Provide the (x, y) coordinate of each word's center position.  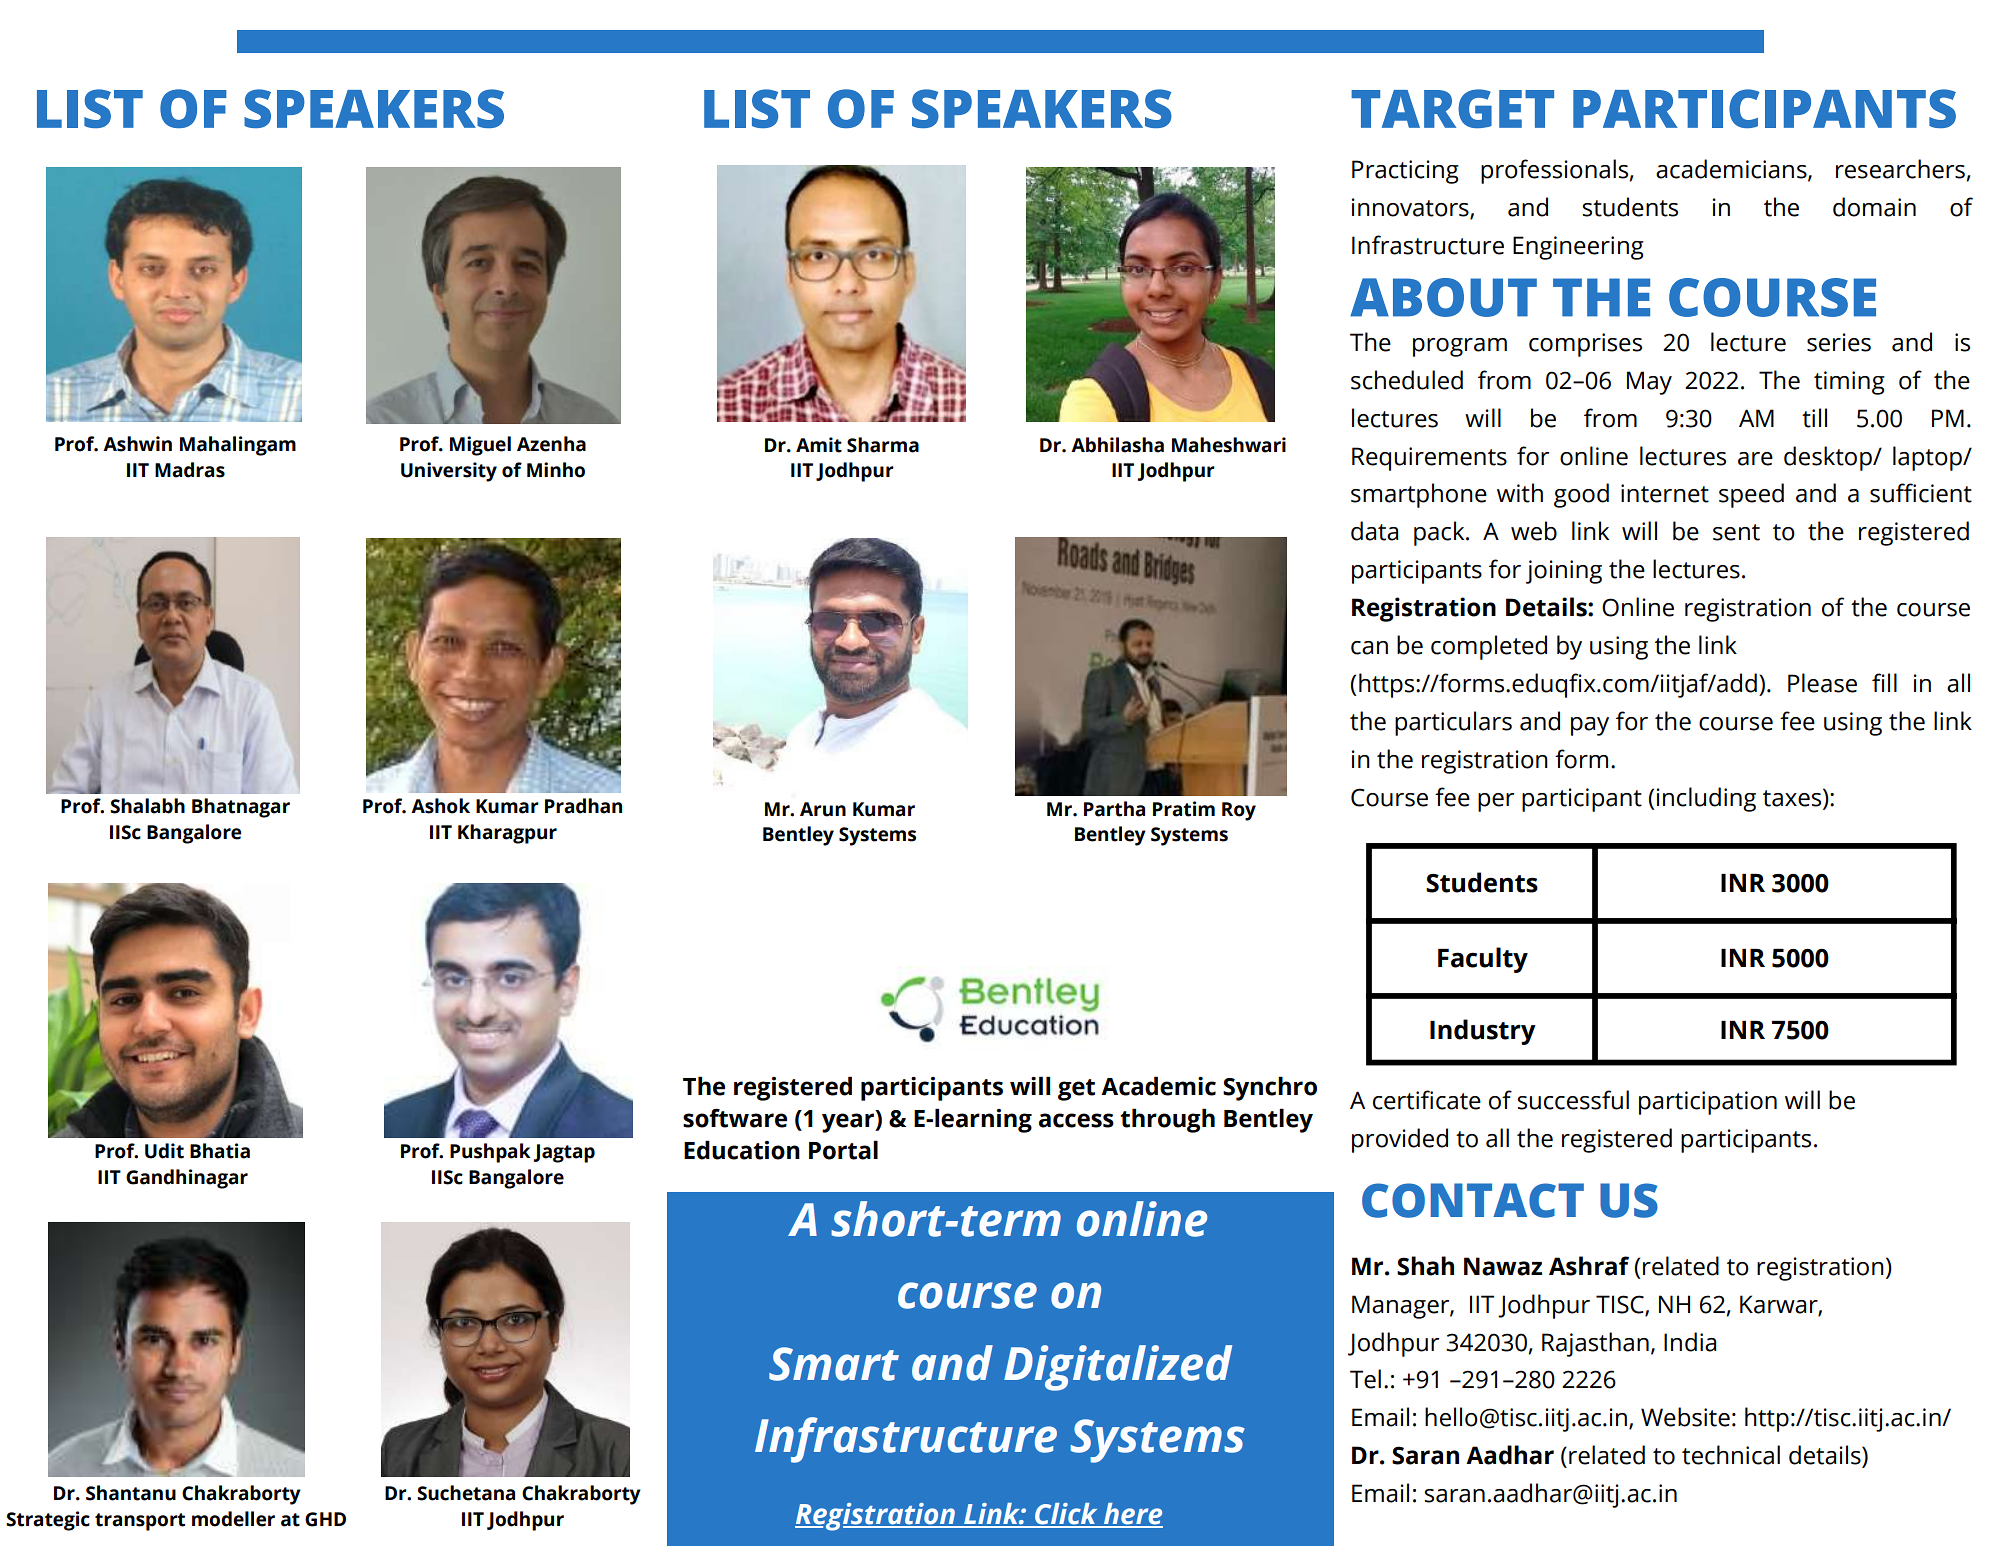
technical (1731, 1455)
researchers (1900, 169)
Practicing (1405, 172)
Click (1066, 1515)
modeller (233, 1519)
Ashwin (137, 444)
